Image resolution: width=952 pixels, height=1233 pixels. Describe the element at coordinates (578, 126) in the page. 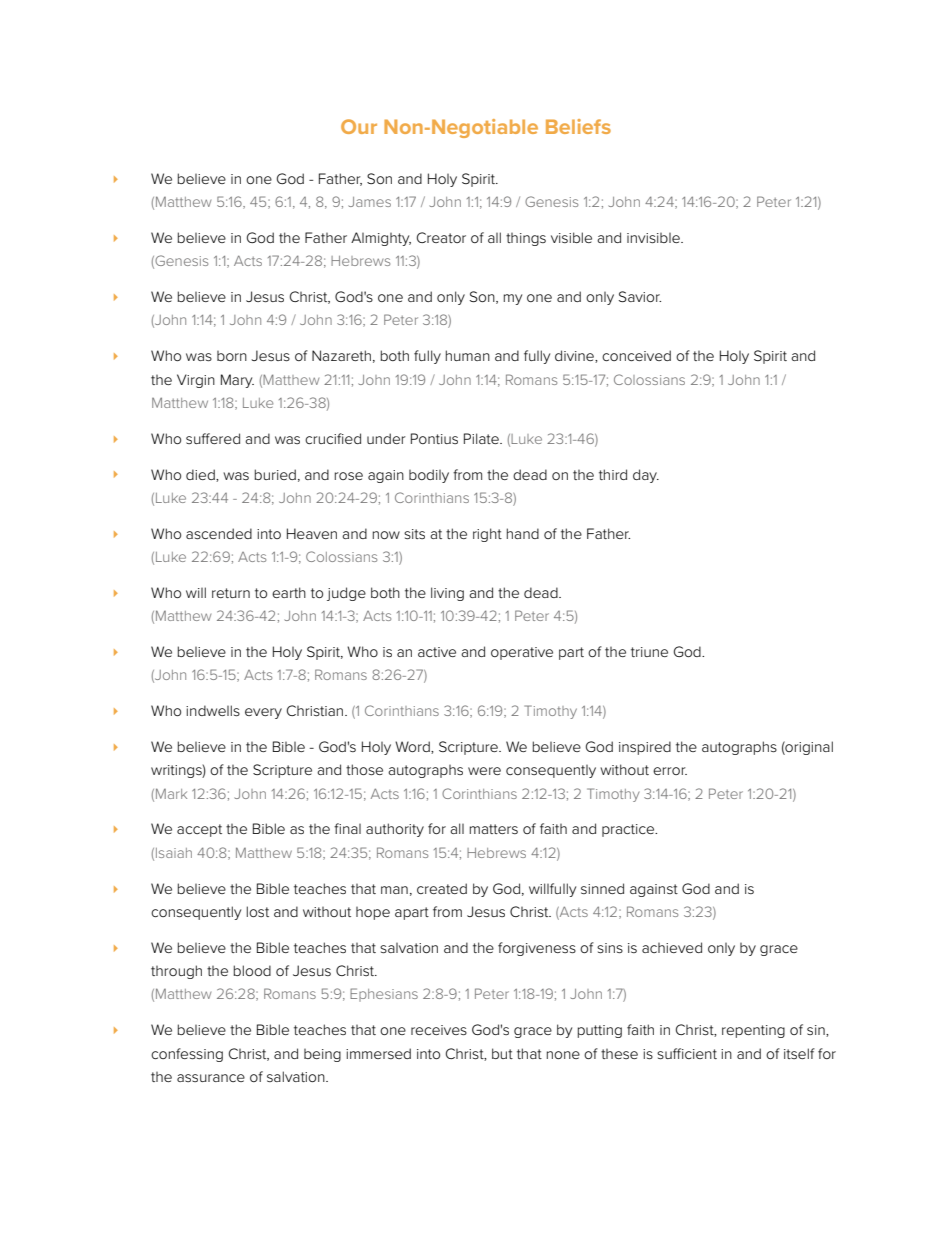

I see `Beliefs` at that location.
